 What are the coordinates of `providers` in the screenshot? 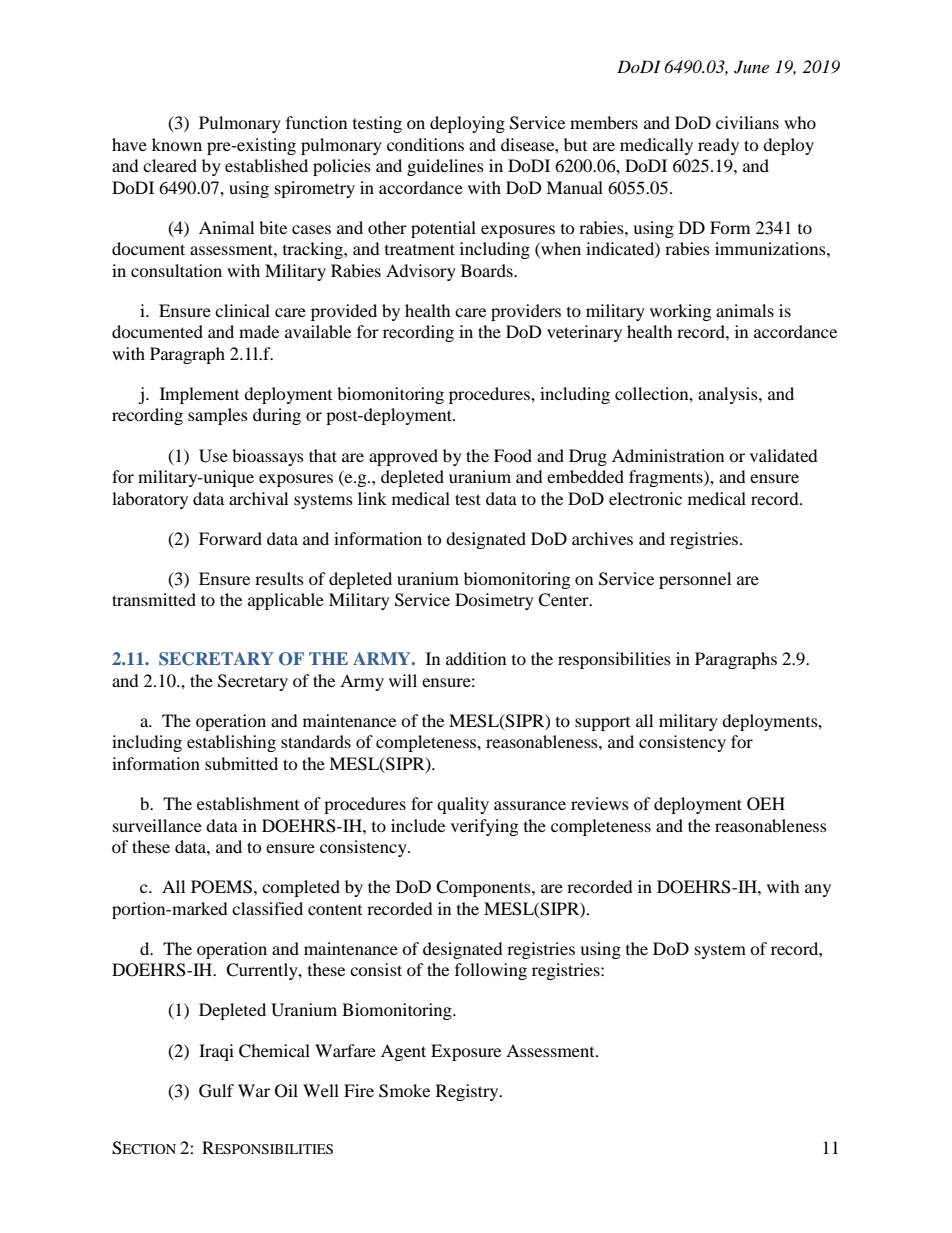 It's located at (526, 312).
